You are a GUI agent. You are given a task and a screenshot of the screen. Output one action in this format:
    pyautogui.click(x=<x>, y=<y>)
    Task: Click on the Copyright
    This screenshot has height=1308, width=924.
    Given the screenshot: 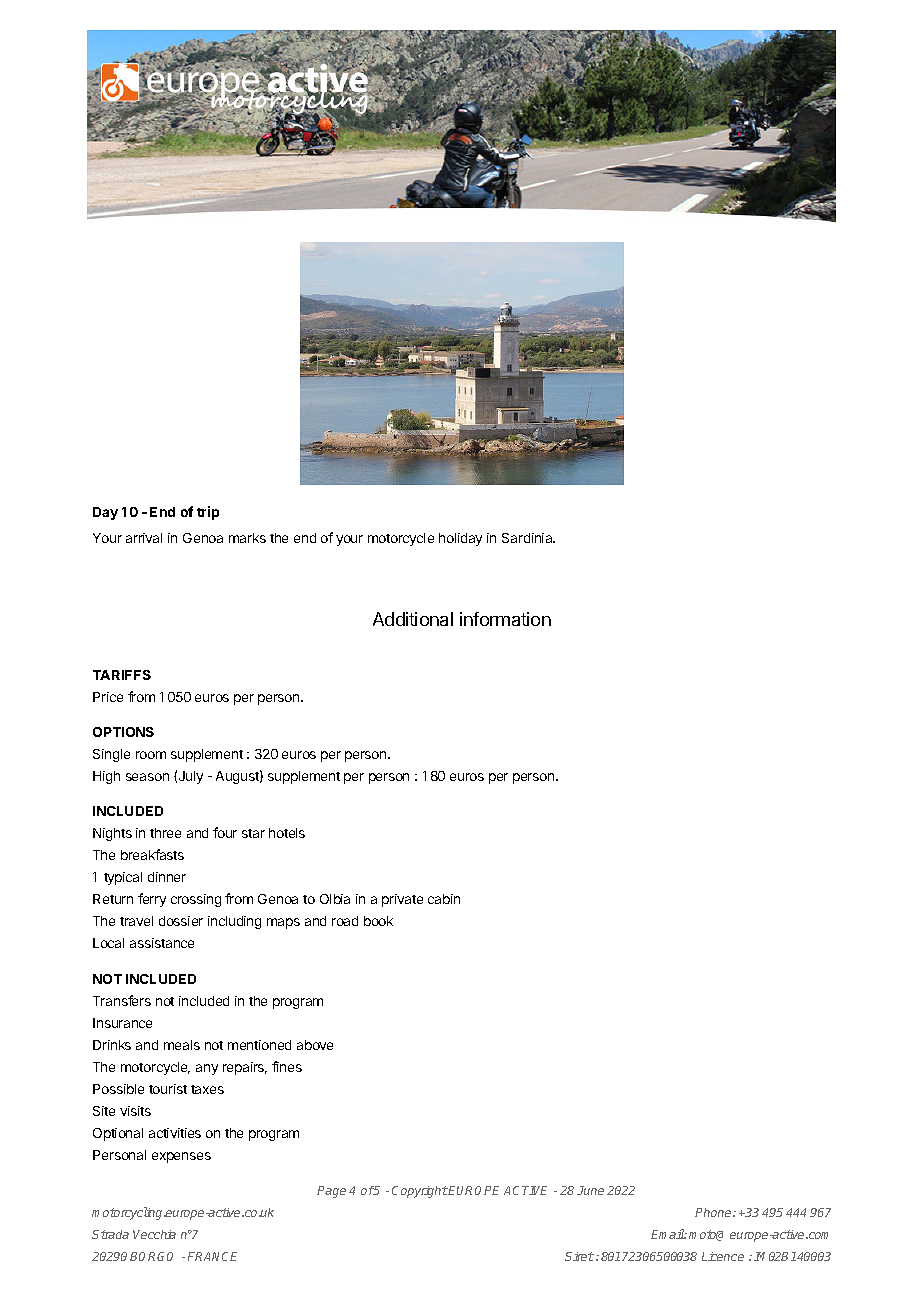 What is the action you would take?
    pyautogui.click(x=420, y=1192)
